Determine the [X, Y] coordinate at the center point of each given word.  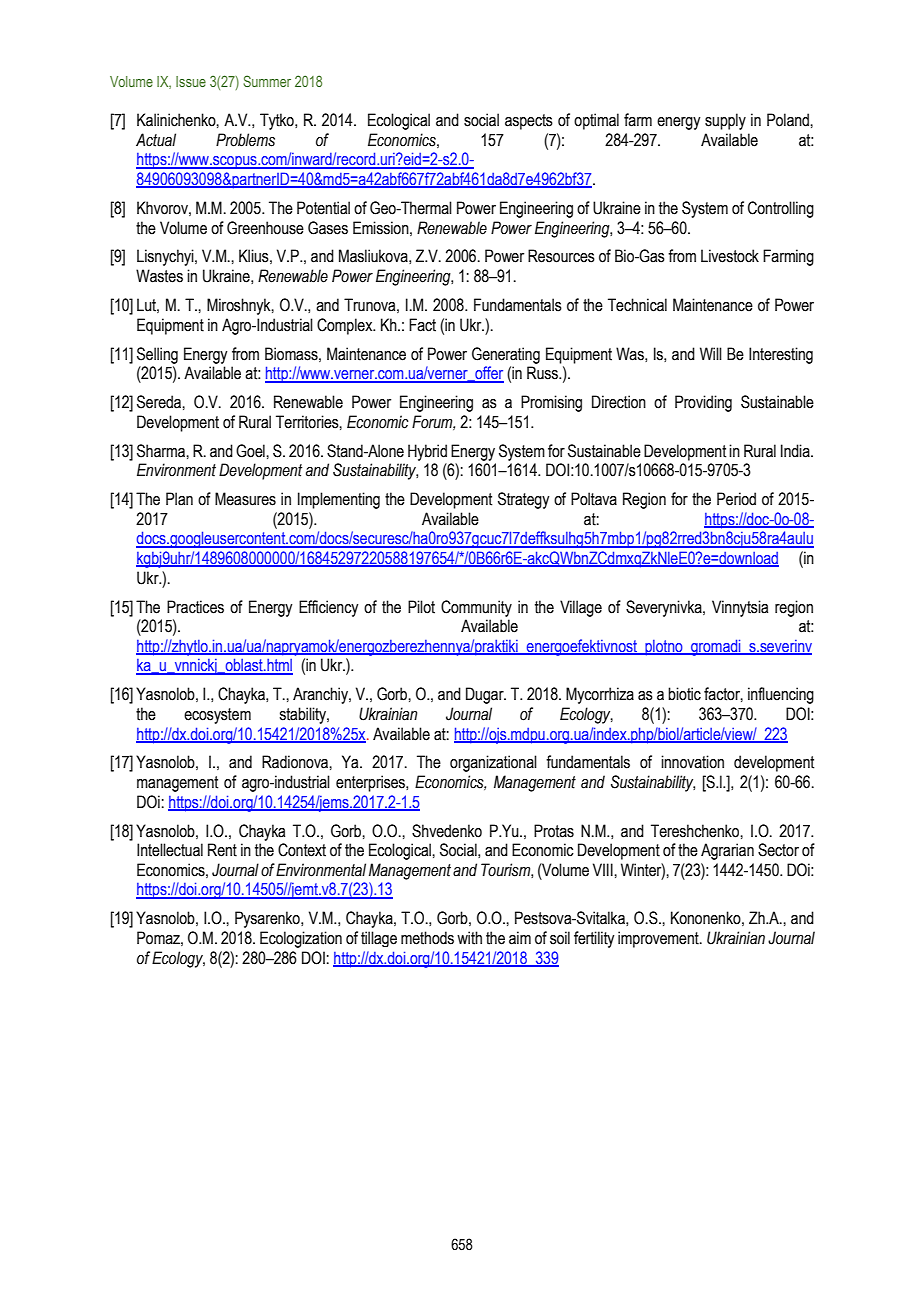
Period [736, 499]
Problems [245, 140]
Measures [245, 499]
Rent [222, 850]
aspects [529, 122]
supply [725, 121]
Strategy [523, 500]
